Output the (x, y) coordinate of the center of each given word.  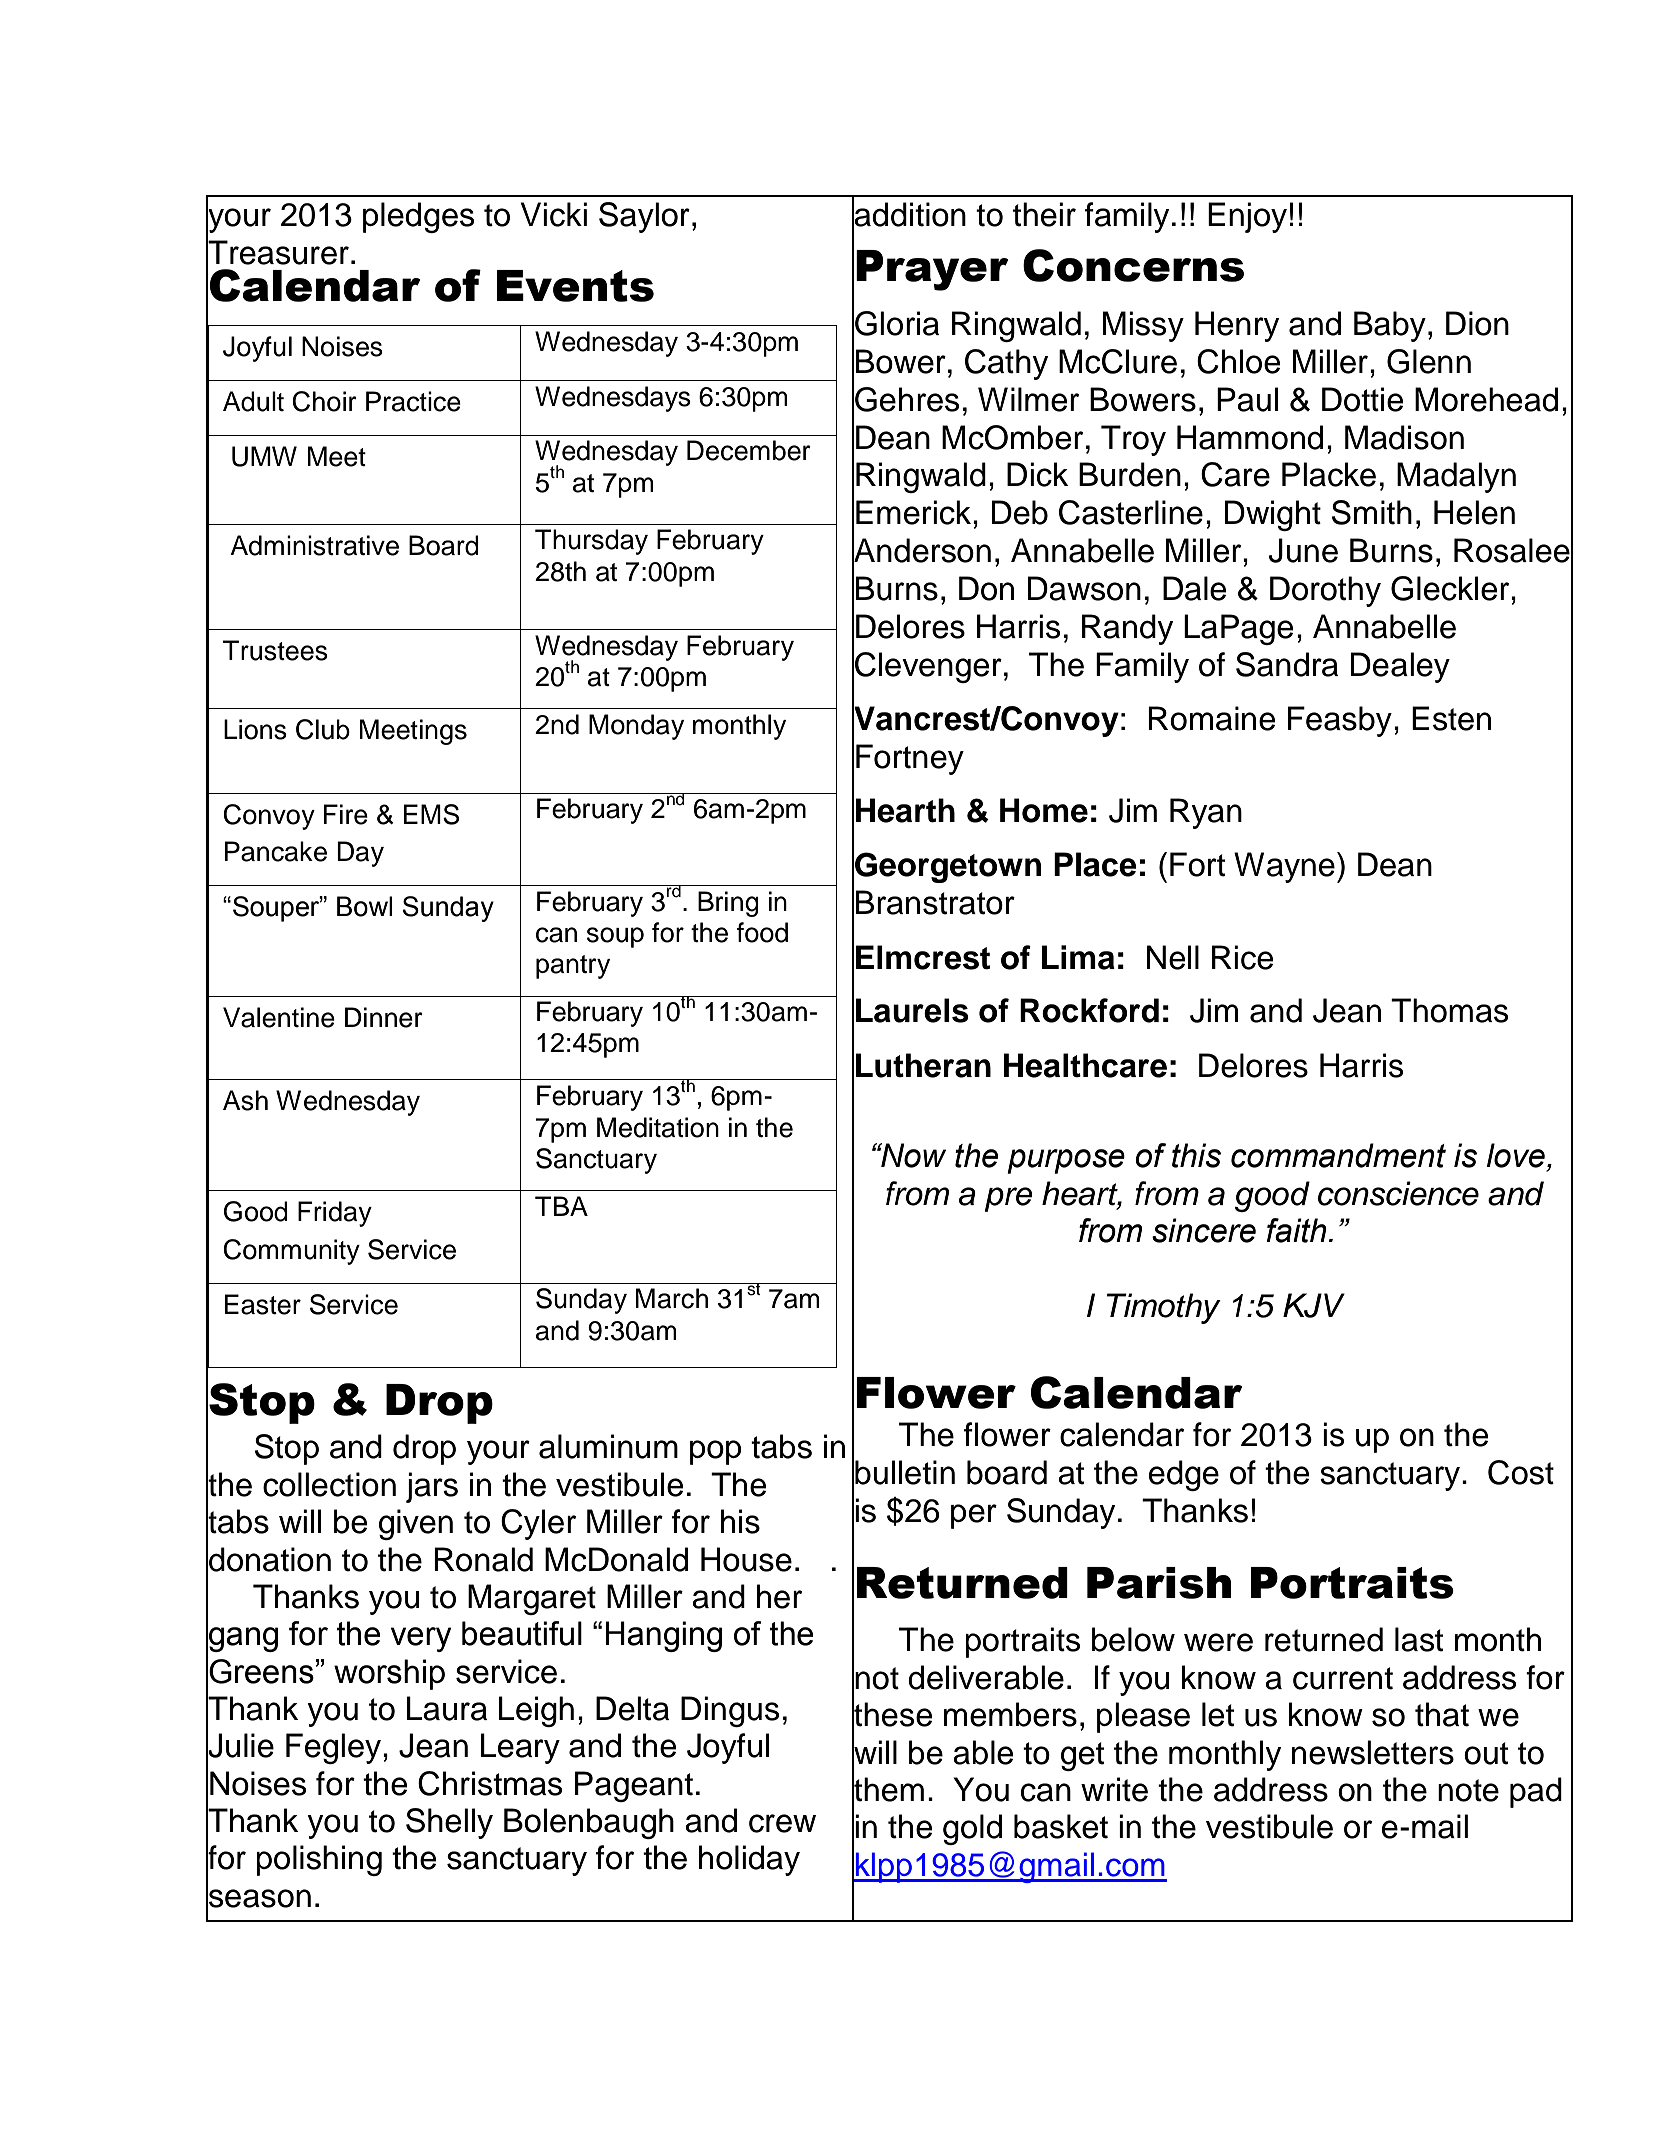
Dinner (384, 1017)
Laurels (912, 1010)
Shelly (449, 1823)
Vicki (554, 214)
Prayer (932, 270)
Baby (1390, 326)
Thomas (1449, 1010)
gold (972, 1829)
